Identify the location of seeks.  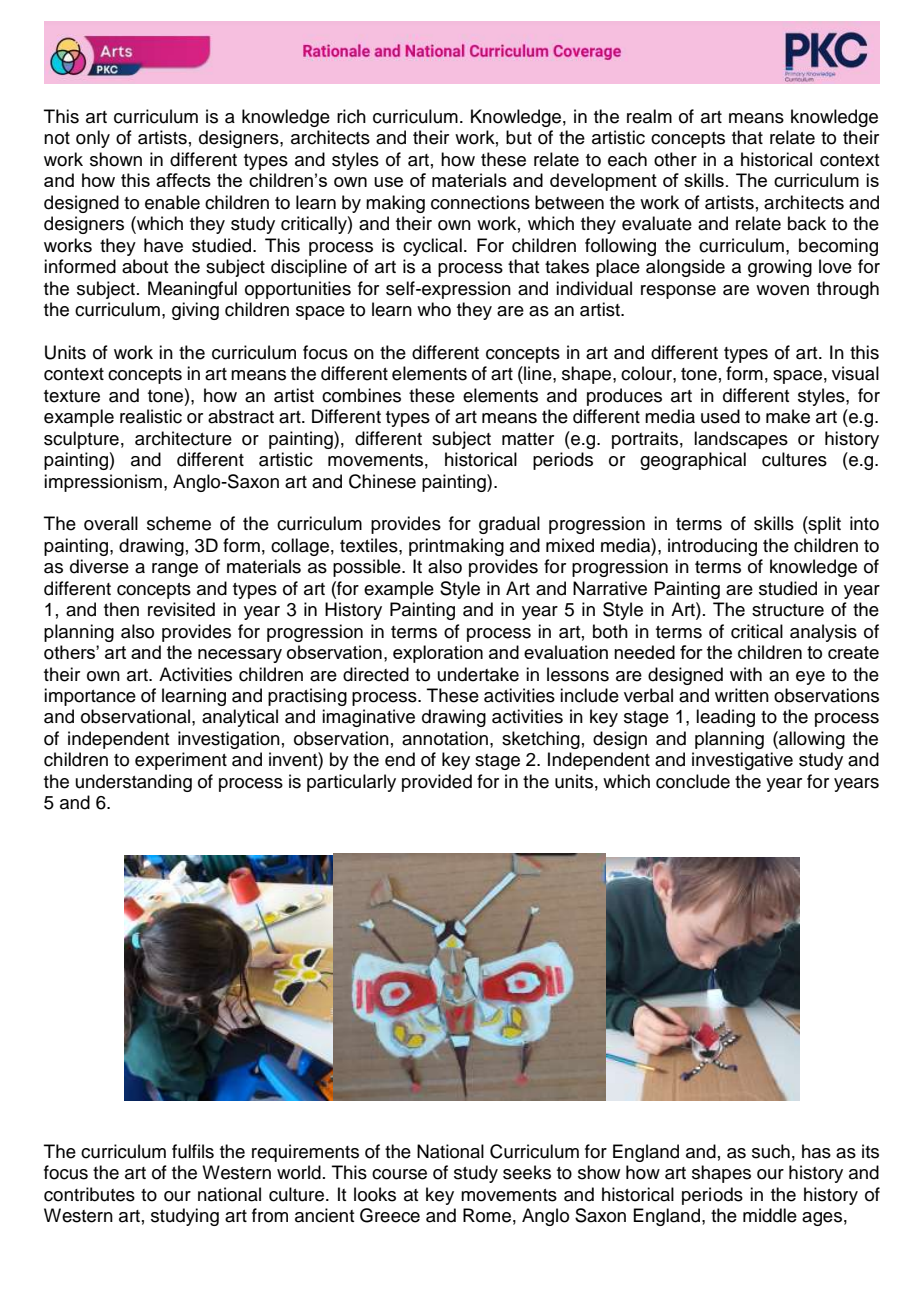
(527, 1172).
